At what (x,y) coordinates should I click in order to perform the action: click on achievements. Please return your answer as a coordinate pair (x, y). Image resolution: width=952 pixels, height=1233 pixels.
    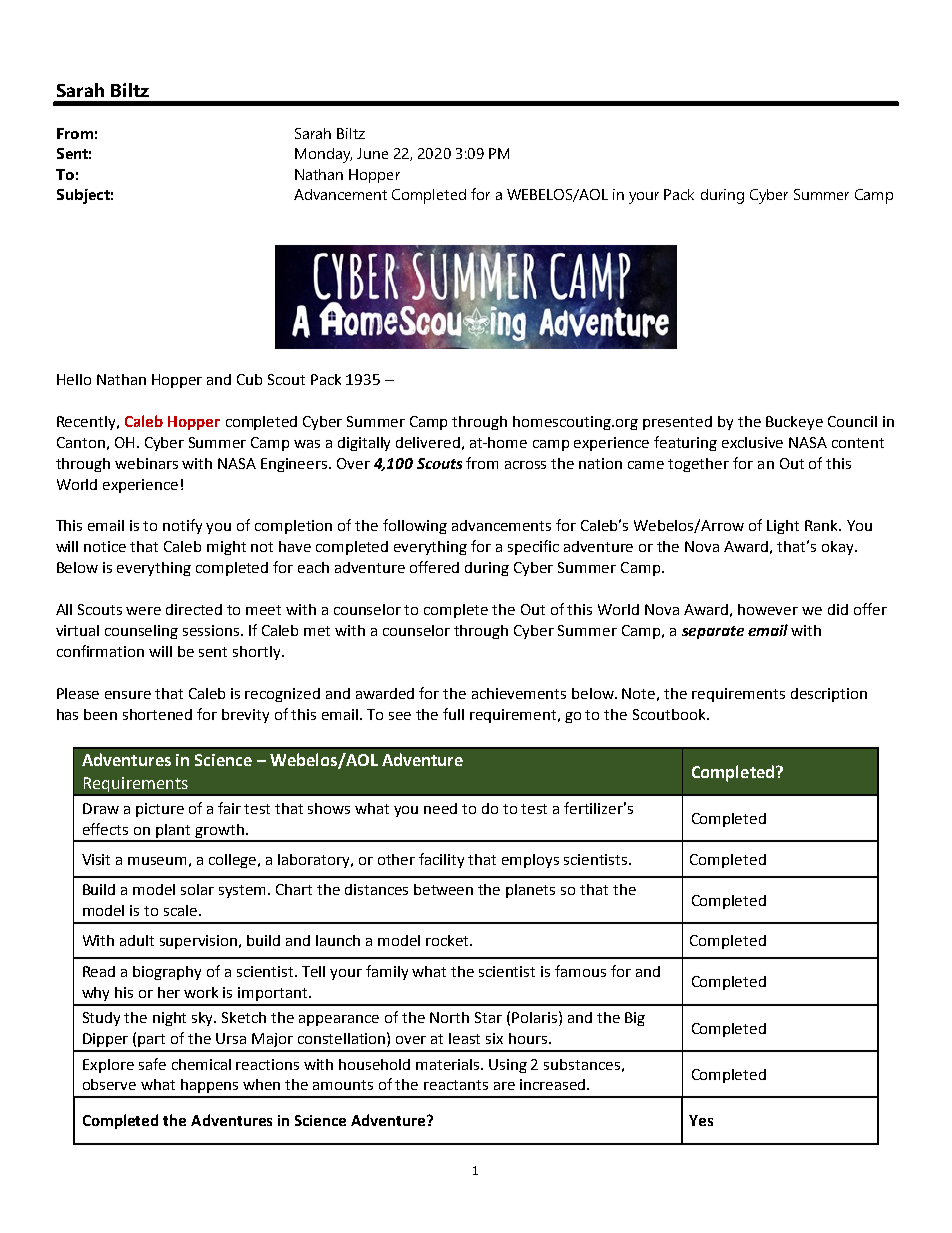
    Looking at the image, I should click on (519, 693).
